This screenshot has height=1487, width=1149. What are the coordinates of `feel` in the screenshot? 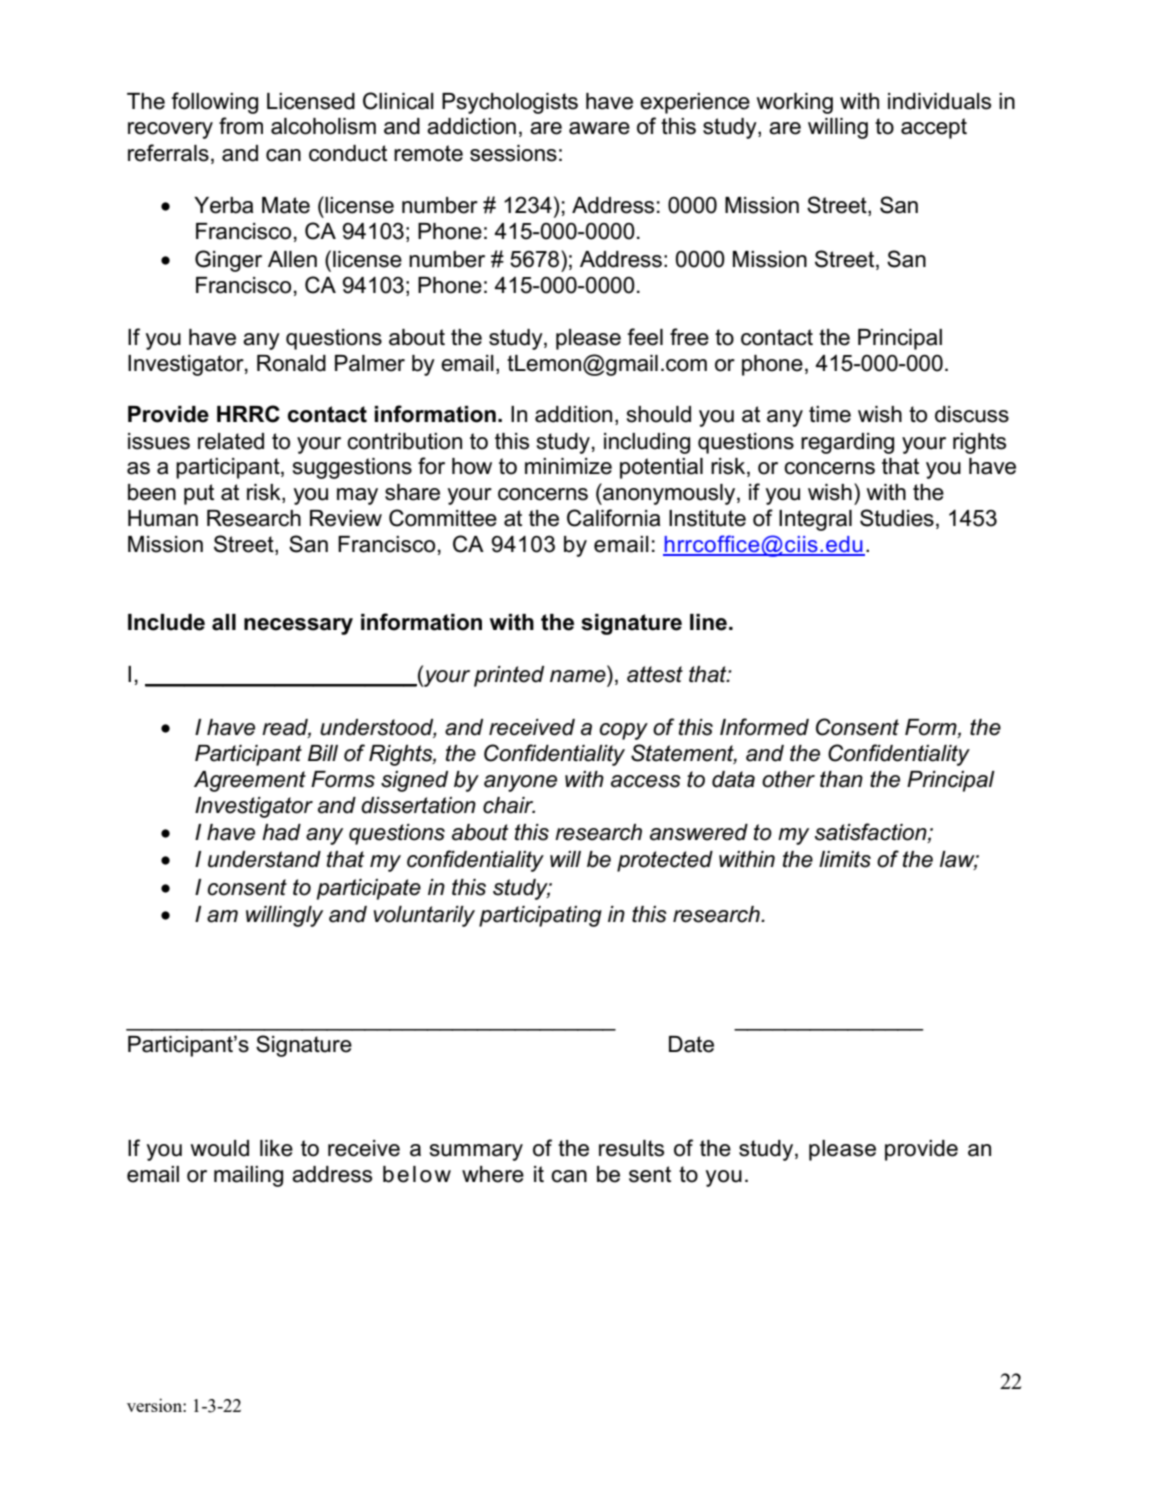 It's located at (645, 337).
